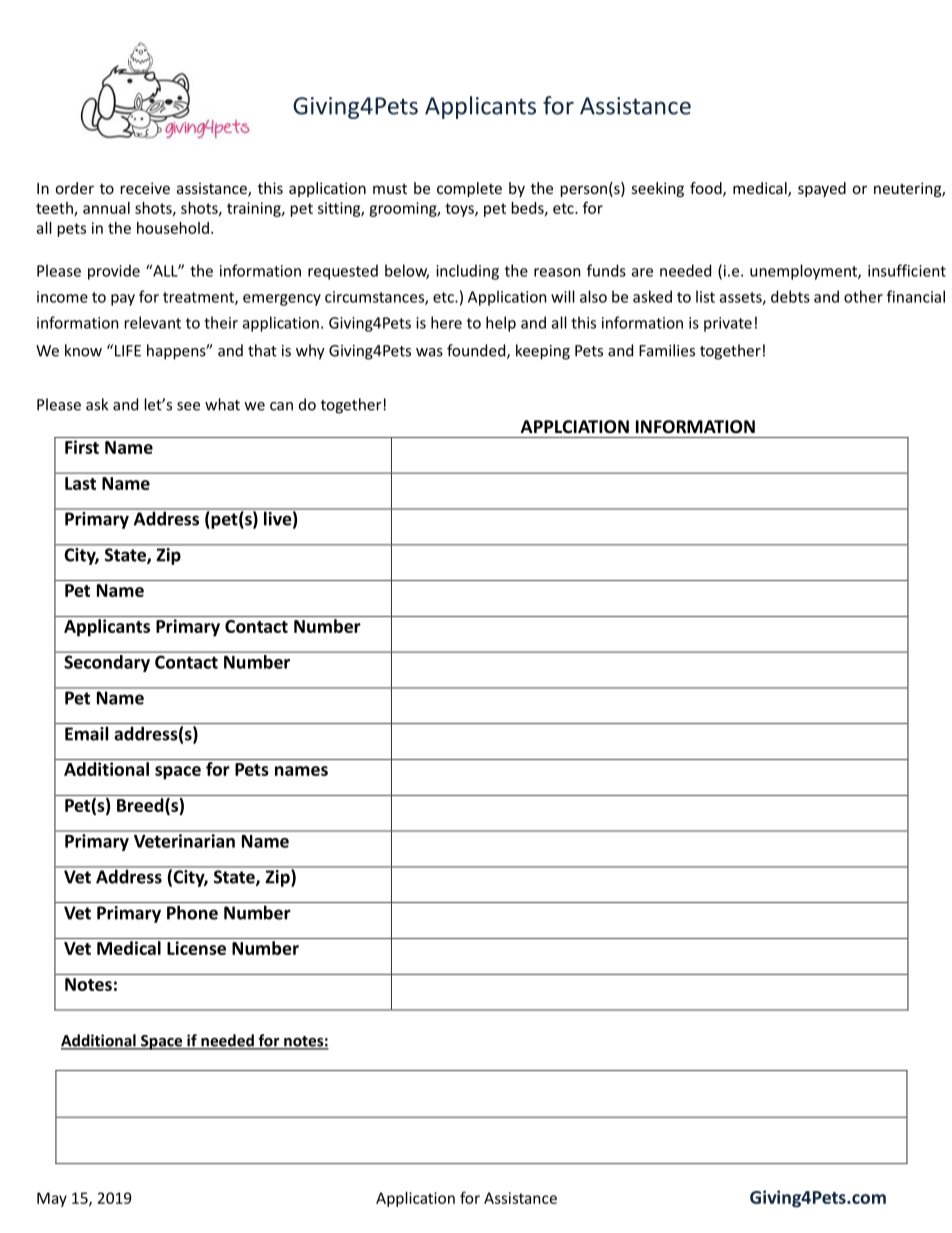 The height and width of the screenshot is (1233, 952). Describe the element at coordinates (196, 948) in the screenshot. I see `License` at that location.
